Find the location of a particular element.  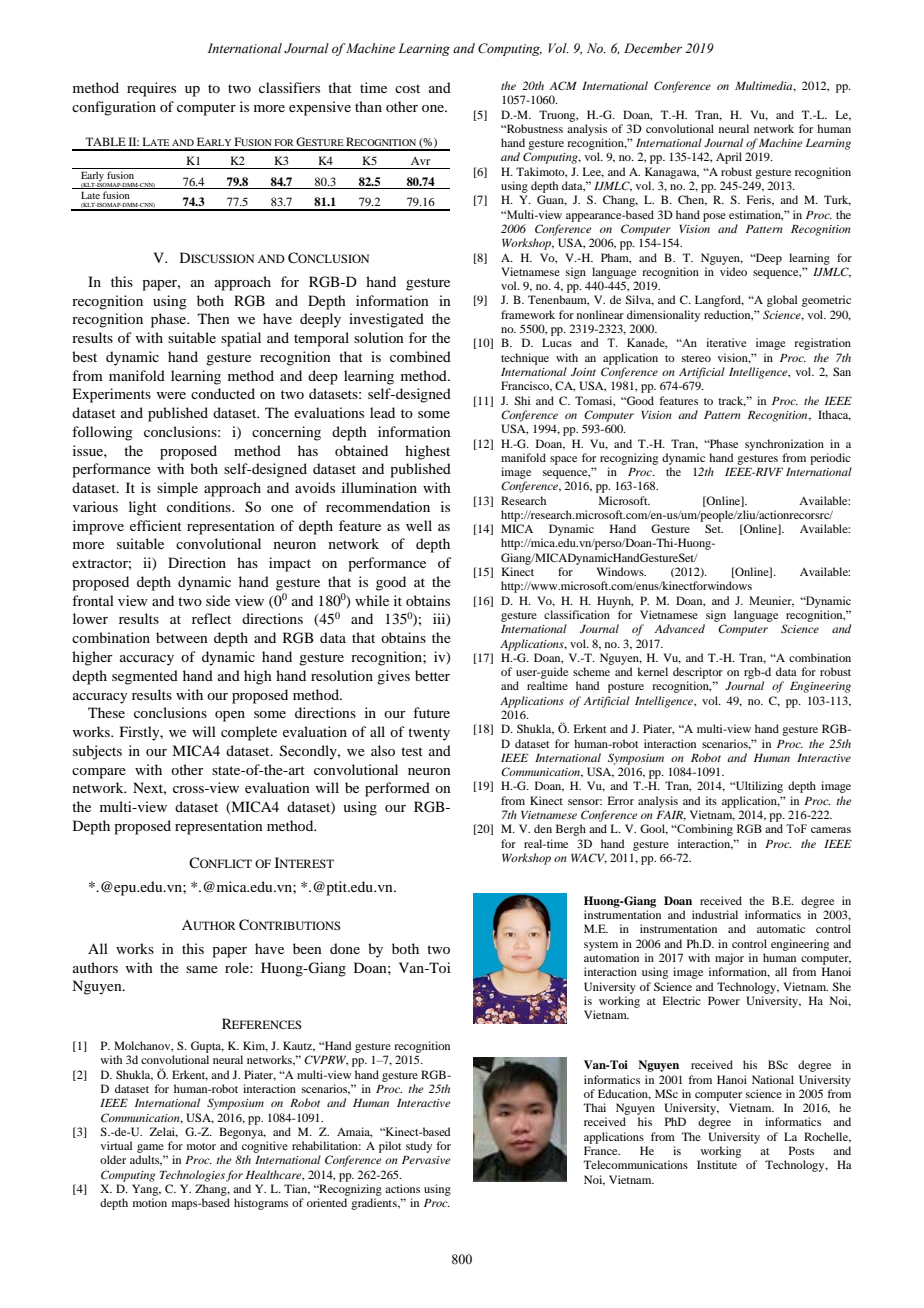

Technologies is located at coordinates (192, 1176).
